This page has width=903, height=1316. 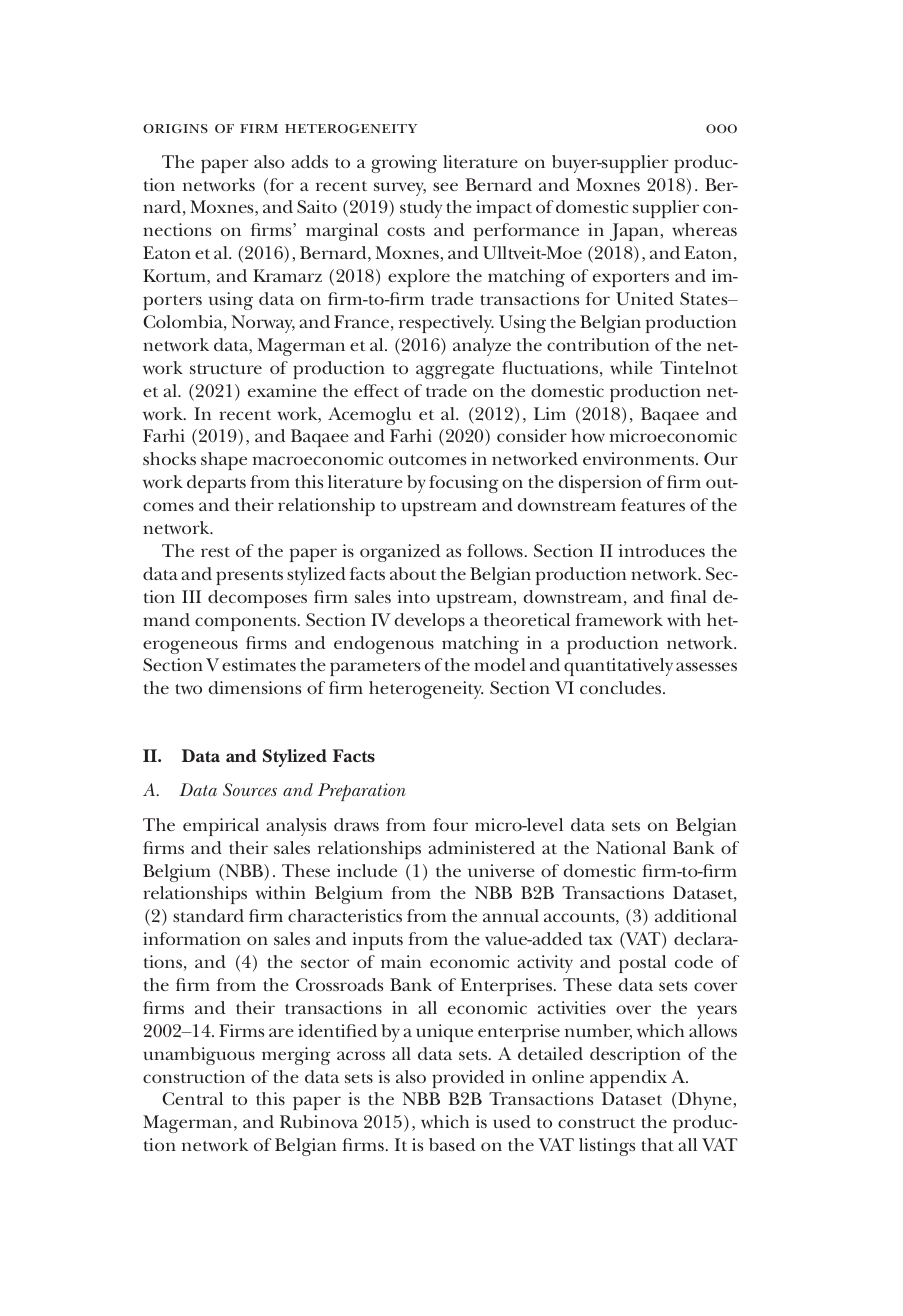 What do you see at coordinates (657, 1144) in the page?
I see `that` at bounding box center [657, 1144].
